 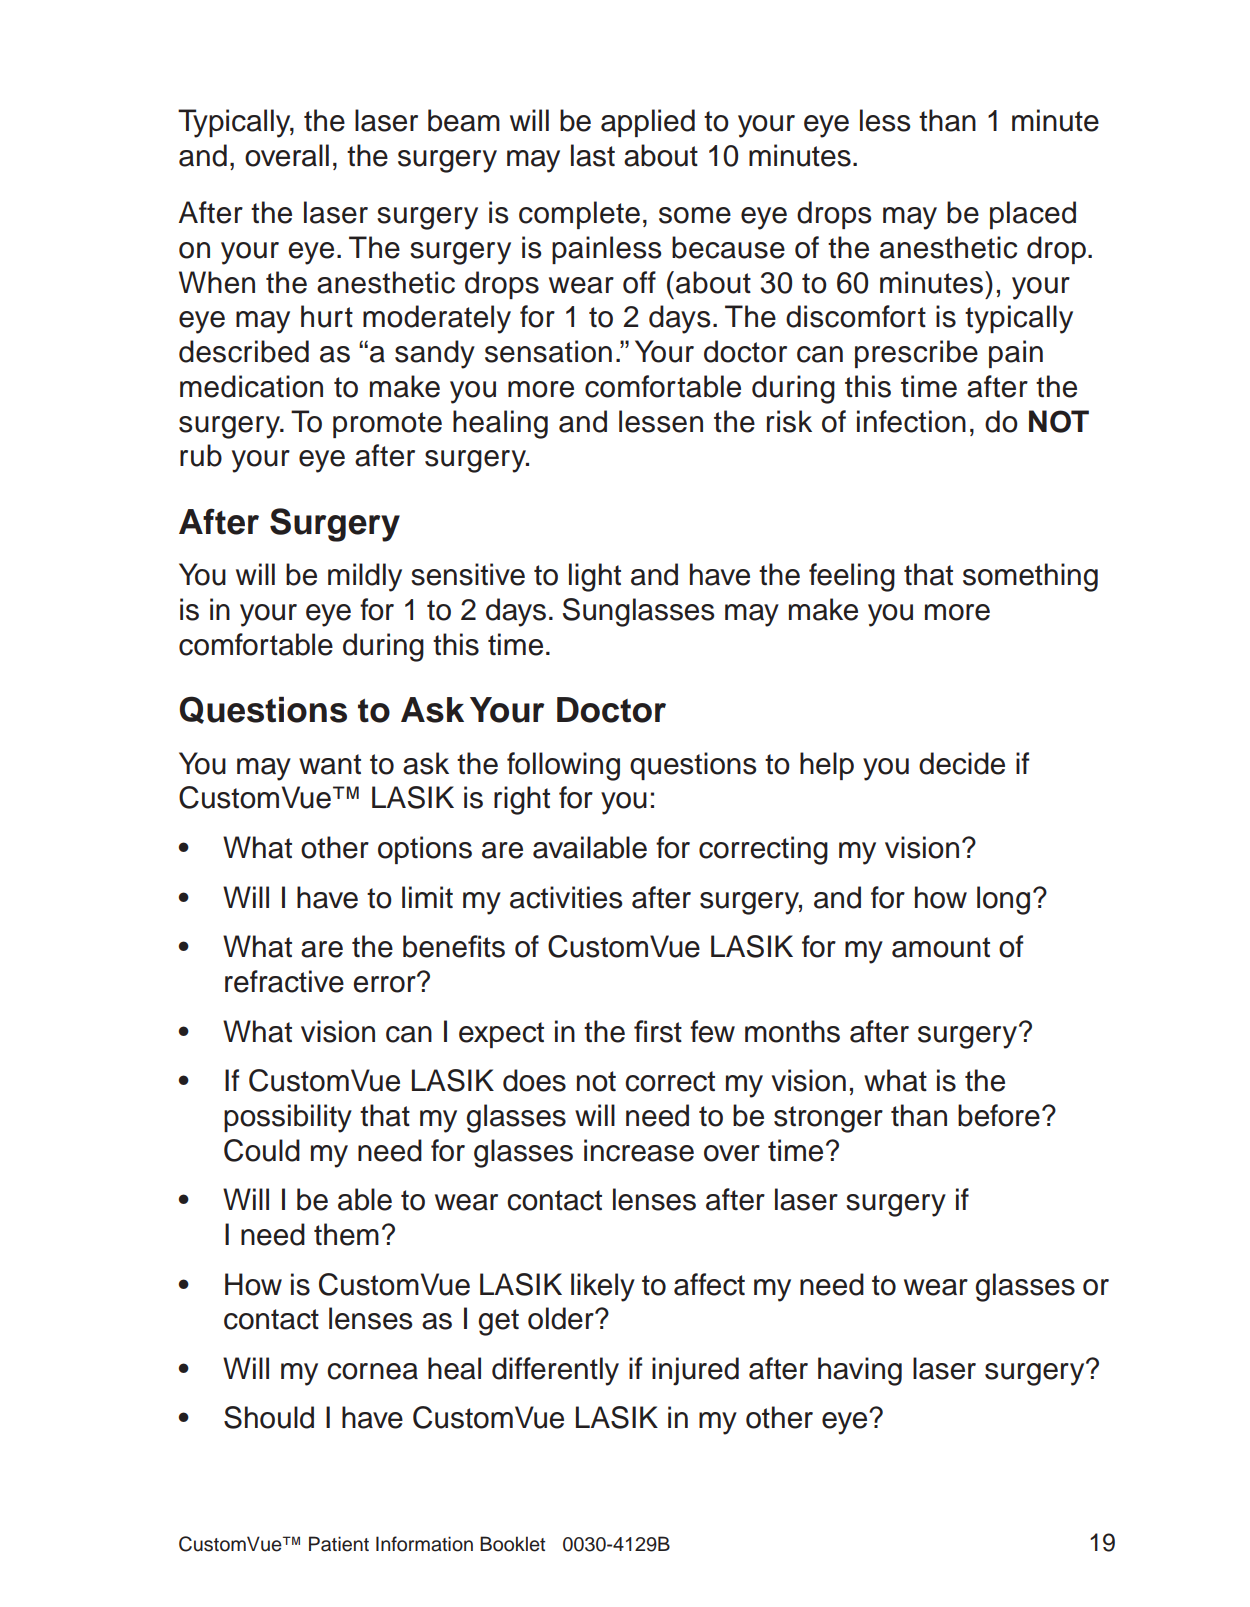 I want to click on before, so click(x=999, y=1115).
